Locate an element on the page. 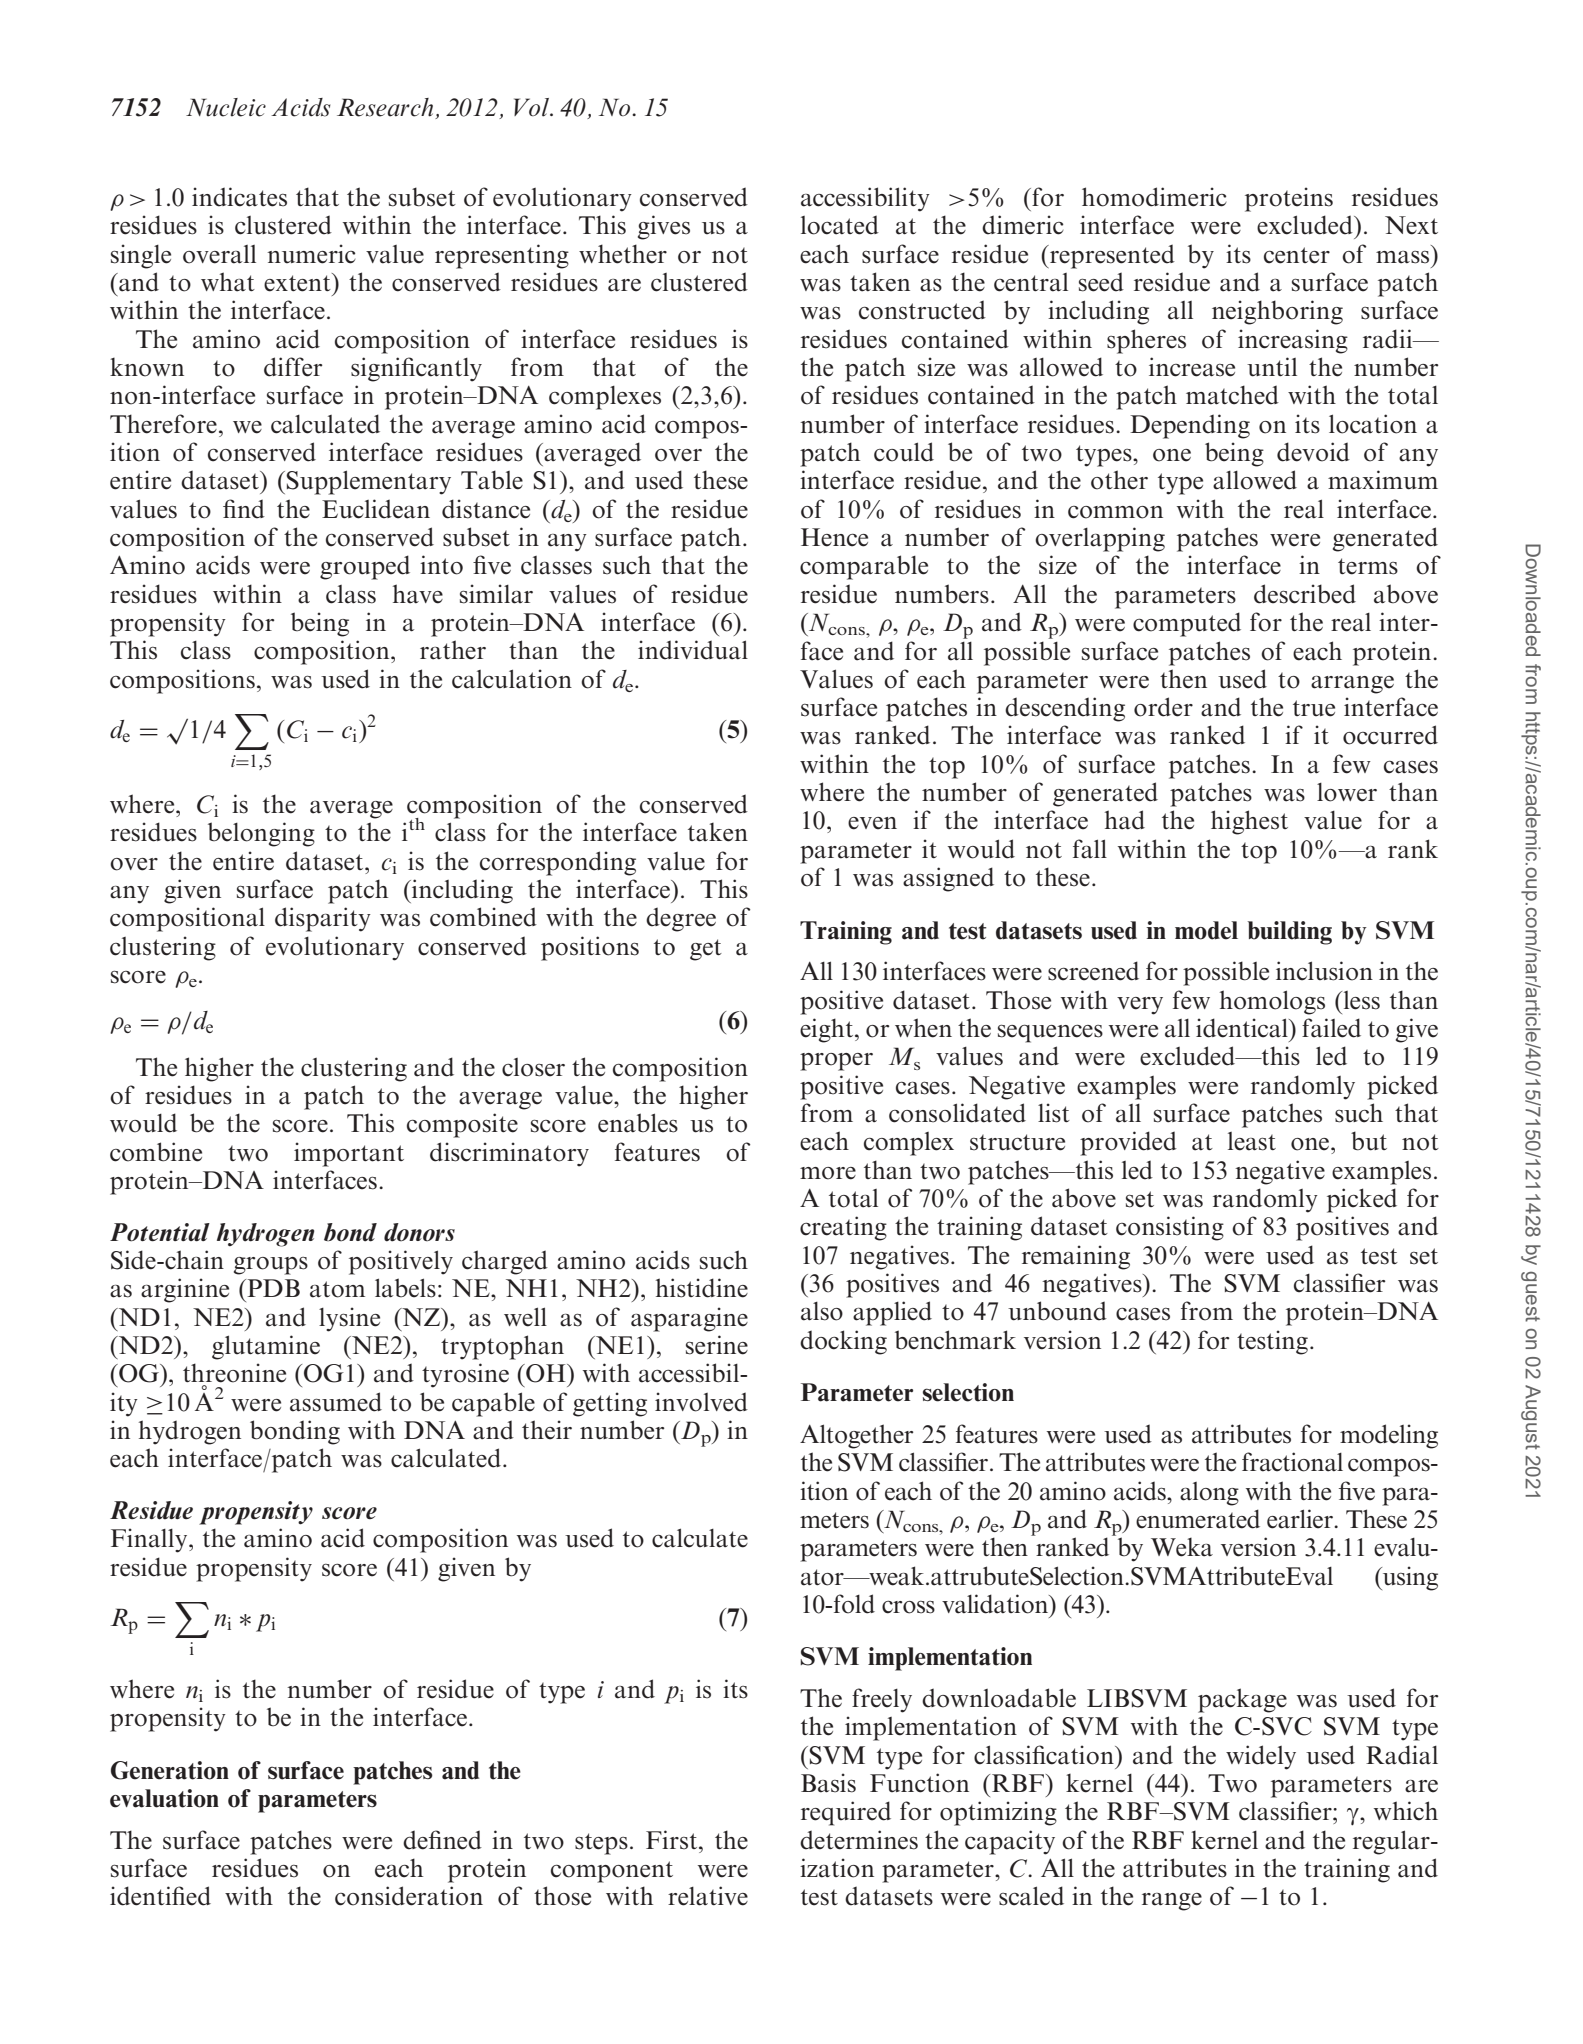 This page has height=2044, width=1583. homologs is located at coordinates (1272, 1002).
